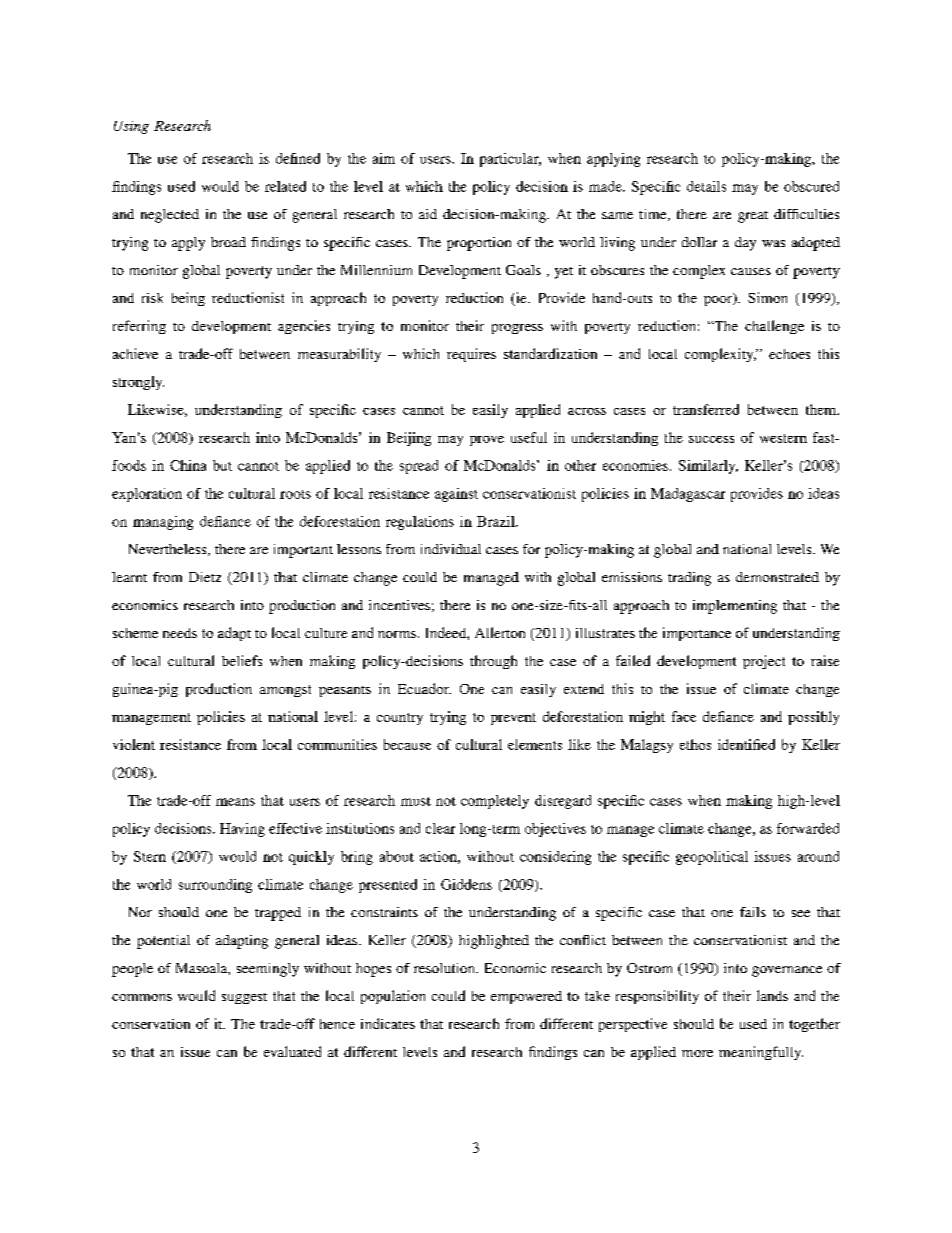  What do you see at coordinates (513, 719) in the screenshot?
I see `prevent` at bounding box center [513, 719].
